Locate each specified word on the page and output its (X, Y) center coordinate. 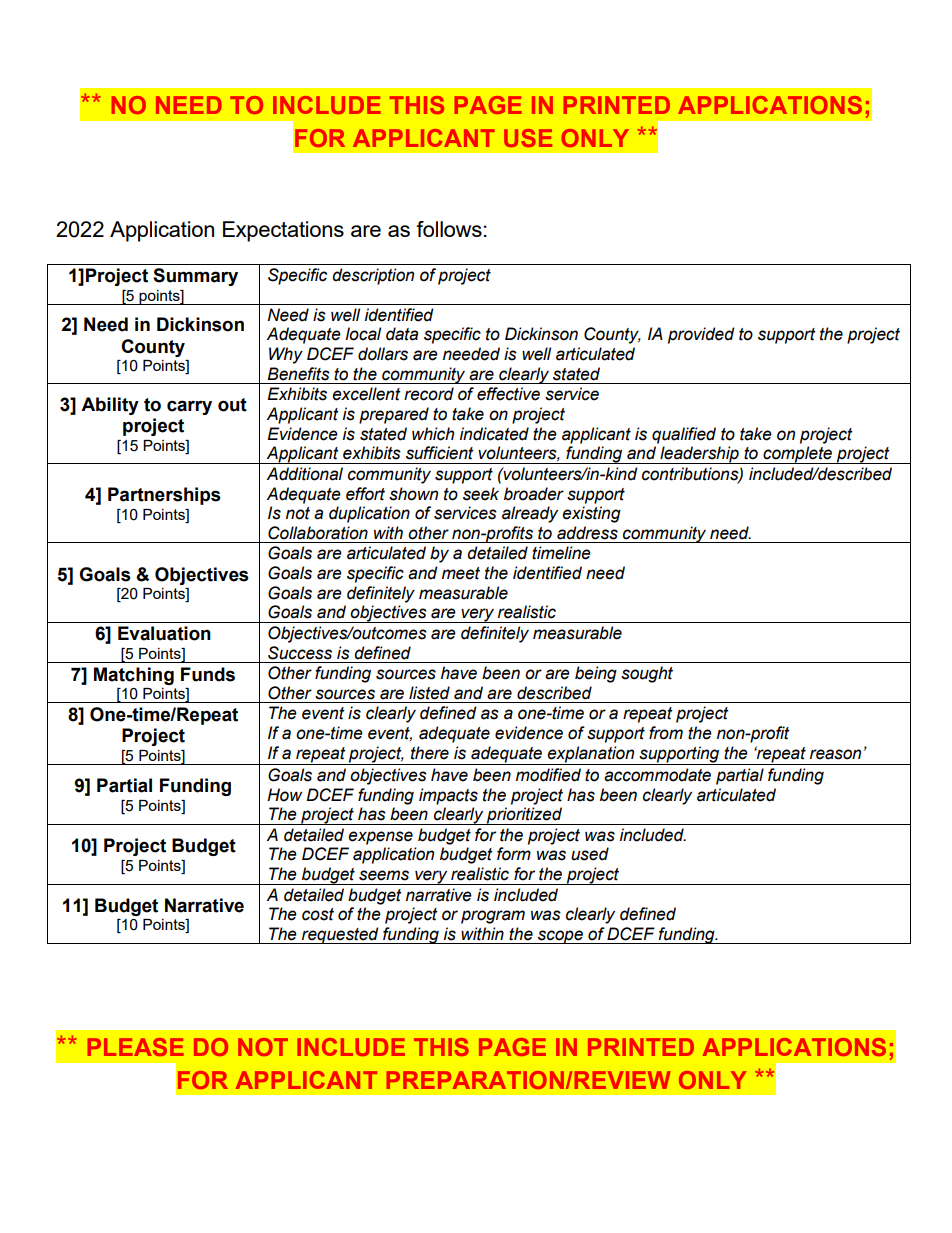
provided (701, 335)
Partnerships (164, 496)
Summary (195, 277)
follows (449, 229)
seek (481, 494)
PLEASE (136, 1047)
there (430, 753)
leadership (699, 455)
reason (835, 754)
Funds (208, 674)
